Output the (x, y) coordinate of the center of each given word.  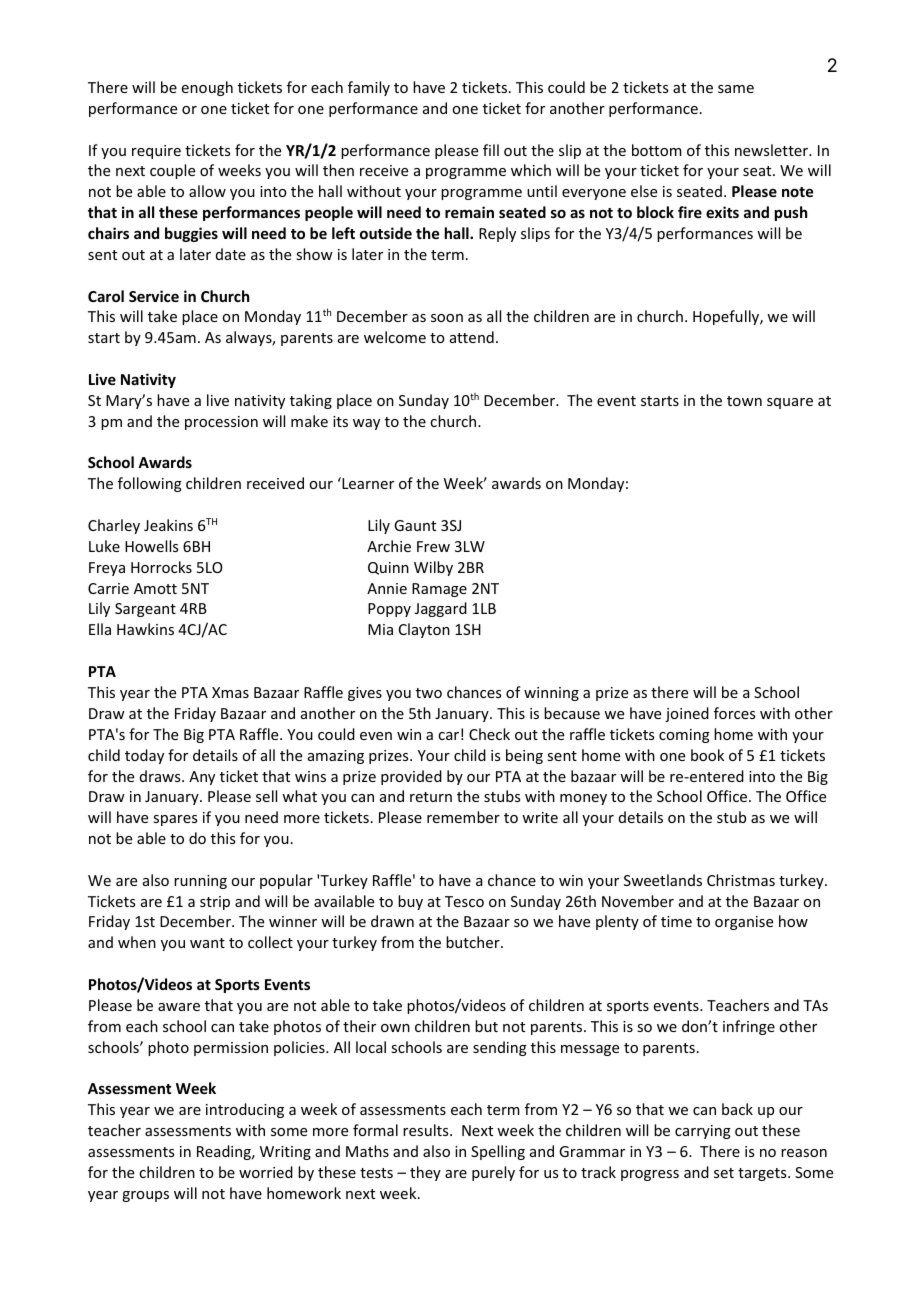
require (156, 152)
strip (215, 903)
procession (221, 423)
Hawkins (145, 629)
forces (734, 713)
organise (744, 923)
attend (472, 337)
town (744, 401)
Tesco (464, 901)
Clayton (424, 630)
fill (491, 150)
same (736, 89)
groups (145, 1196)
